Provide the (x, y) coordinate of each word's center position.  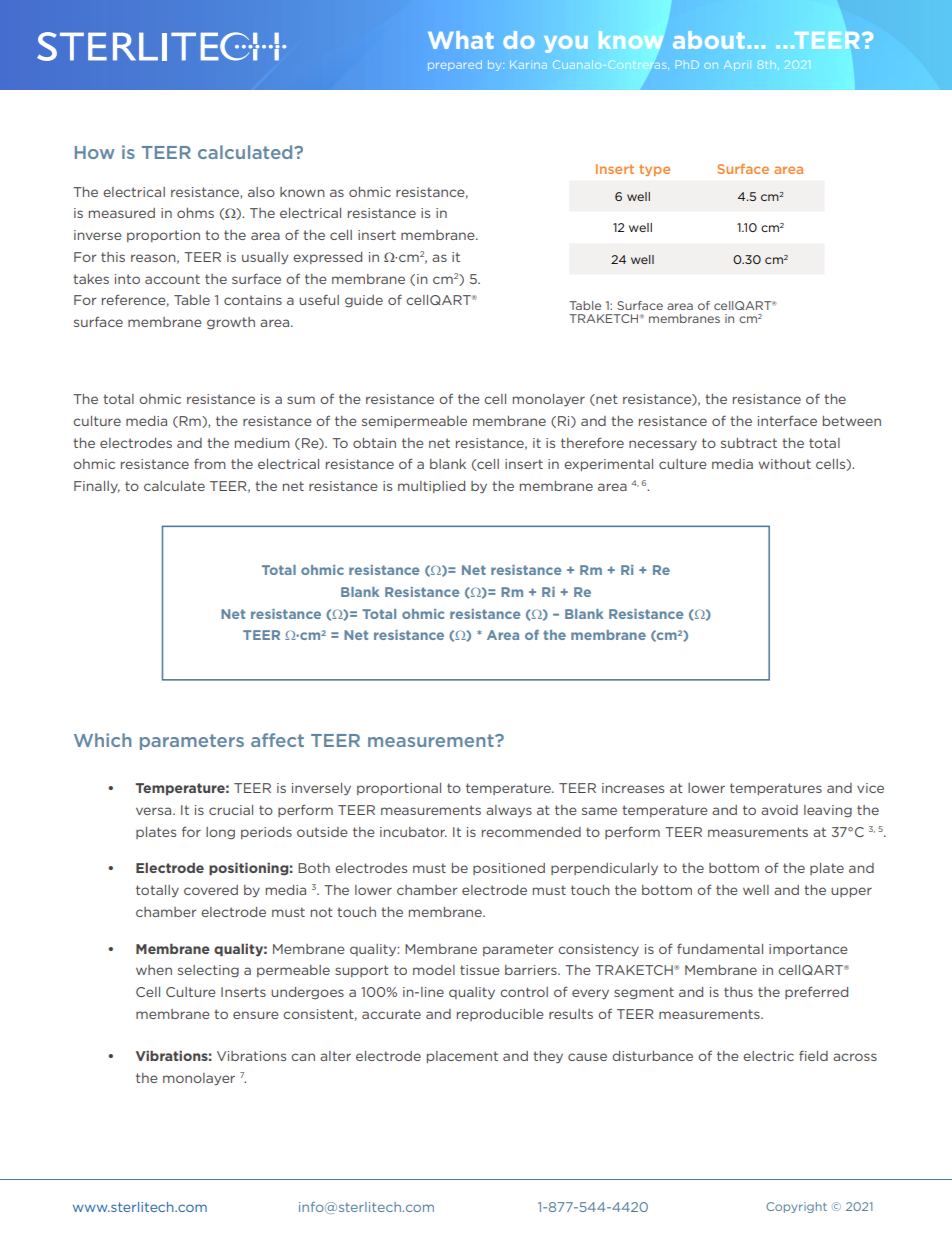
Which (102, 740)
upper (851, 892)
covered (211, 890)
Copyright (796, 1207)
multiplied (431, 487)
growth (231, 323)
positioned (509, 869)
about (709, 40)
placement (462, 1057)
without (785, 464)
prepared (455, 65)
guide (364, 301)
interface (787, 420)
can (303, 1057)
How (95, 152)
